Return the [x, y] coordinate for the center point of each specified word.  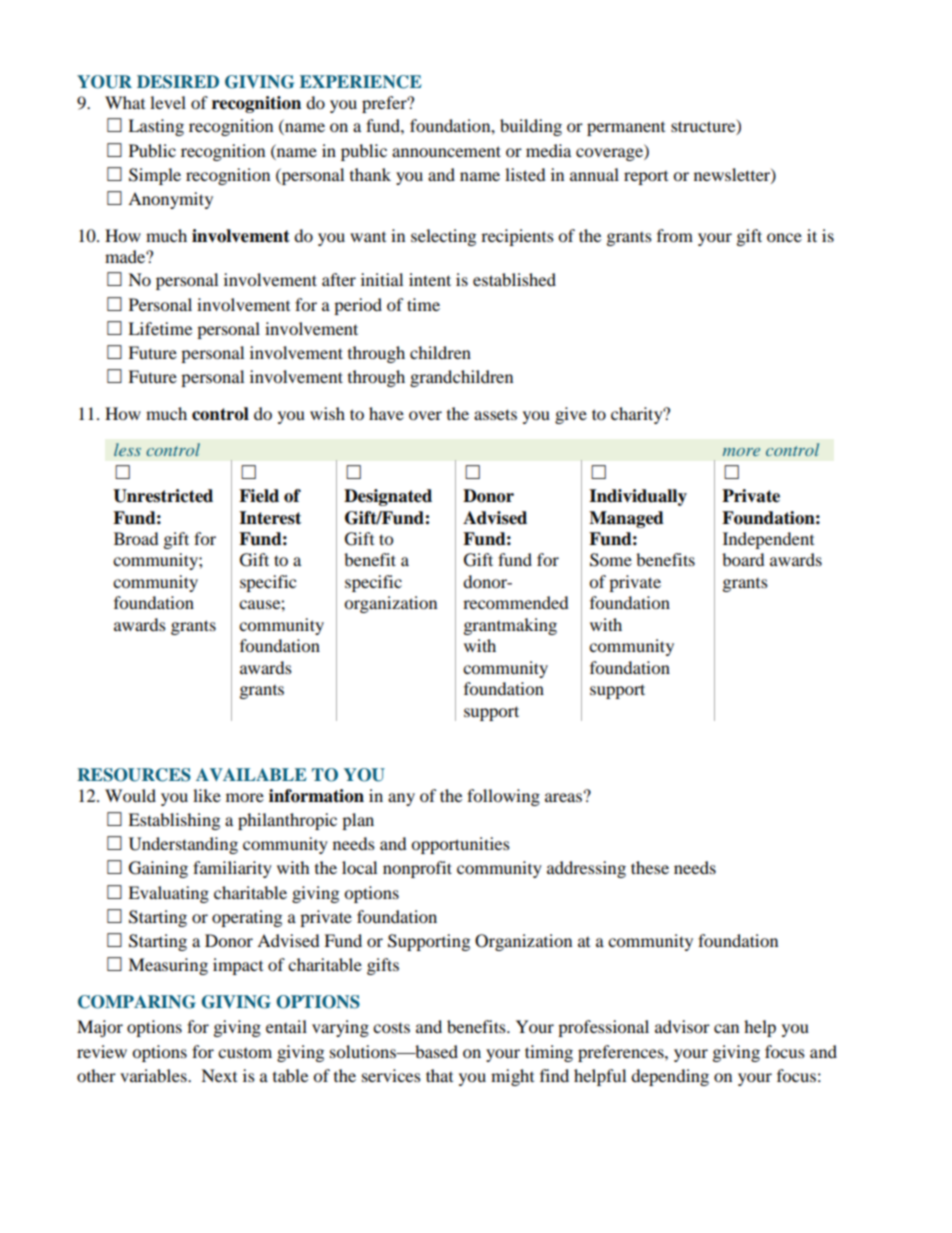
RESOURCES [134, 775]
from [675, 235]
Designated [388, 497]
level [168, 102]
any [401, 799]
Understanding [183, 845]
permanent [626, 129]
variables [154, 1075]
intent [430, 279]
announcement [446, 151]
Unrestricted [163, 496]
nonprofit [417, 869]
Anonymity [170, 200]
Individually [638, 497]
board [743, 559]
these [650, 867]
